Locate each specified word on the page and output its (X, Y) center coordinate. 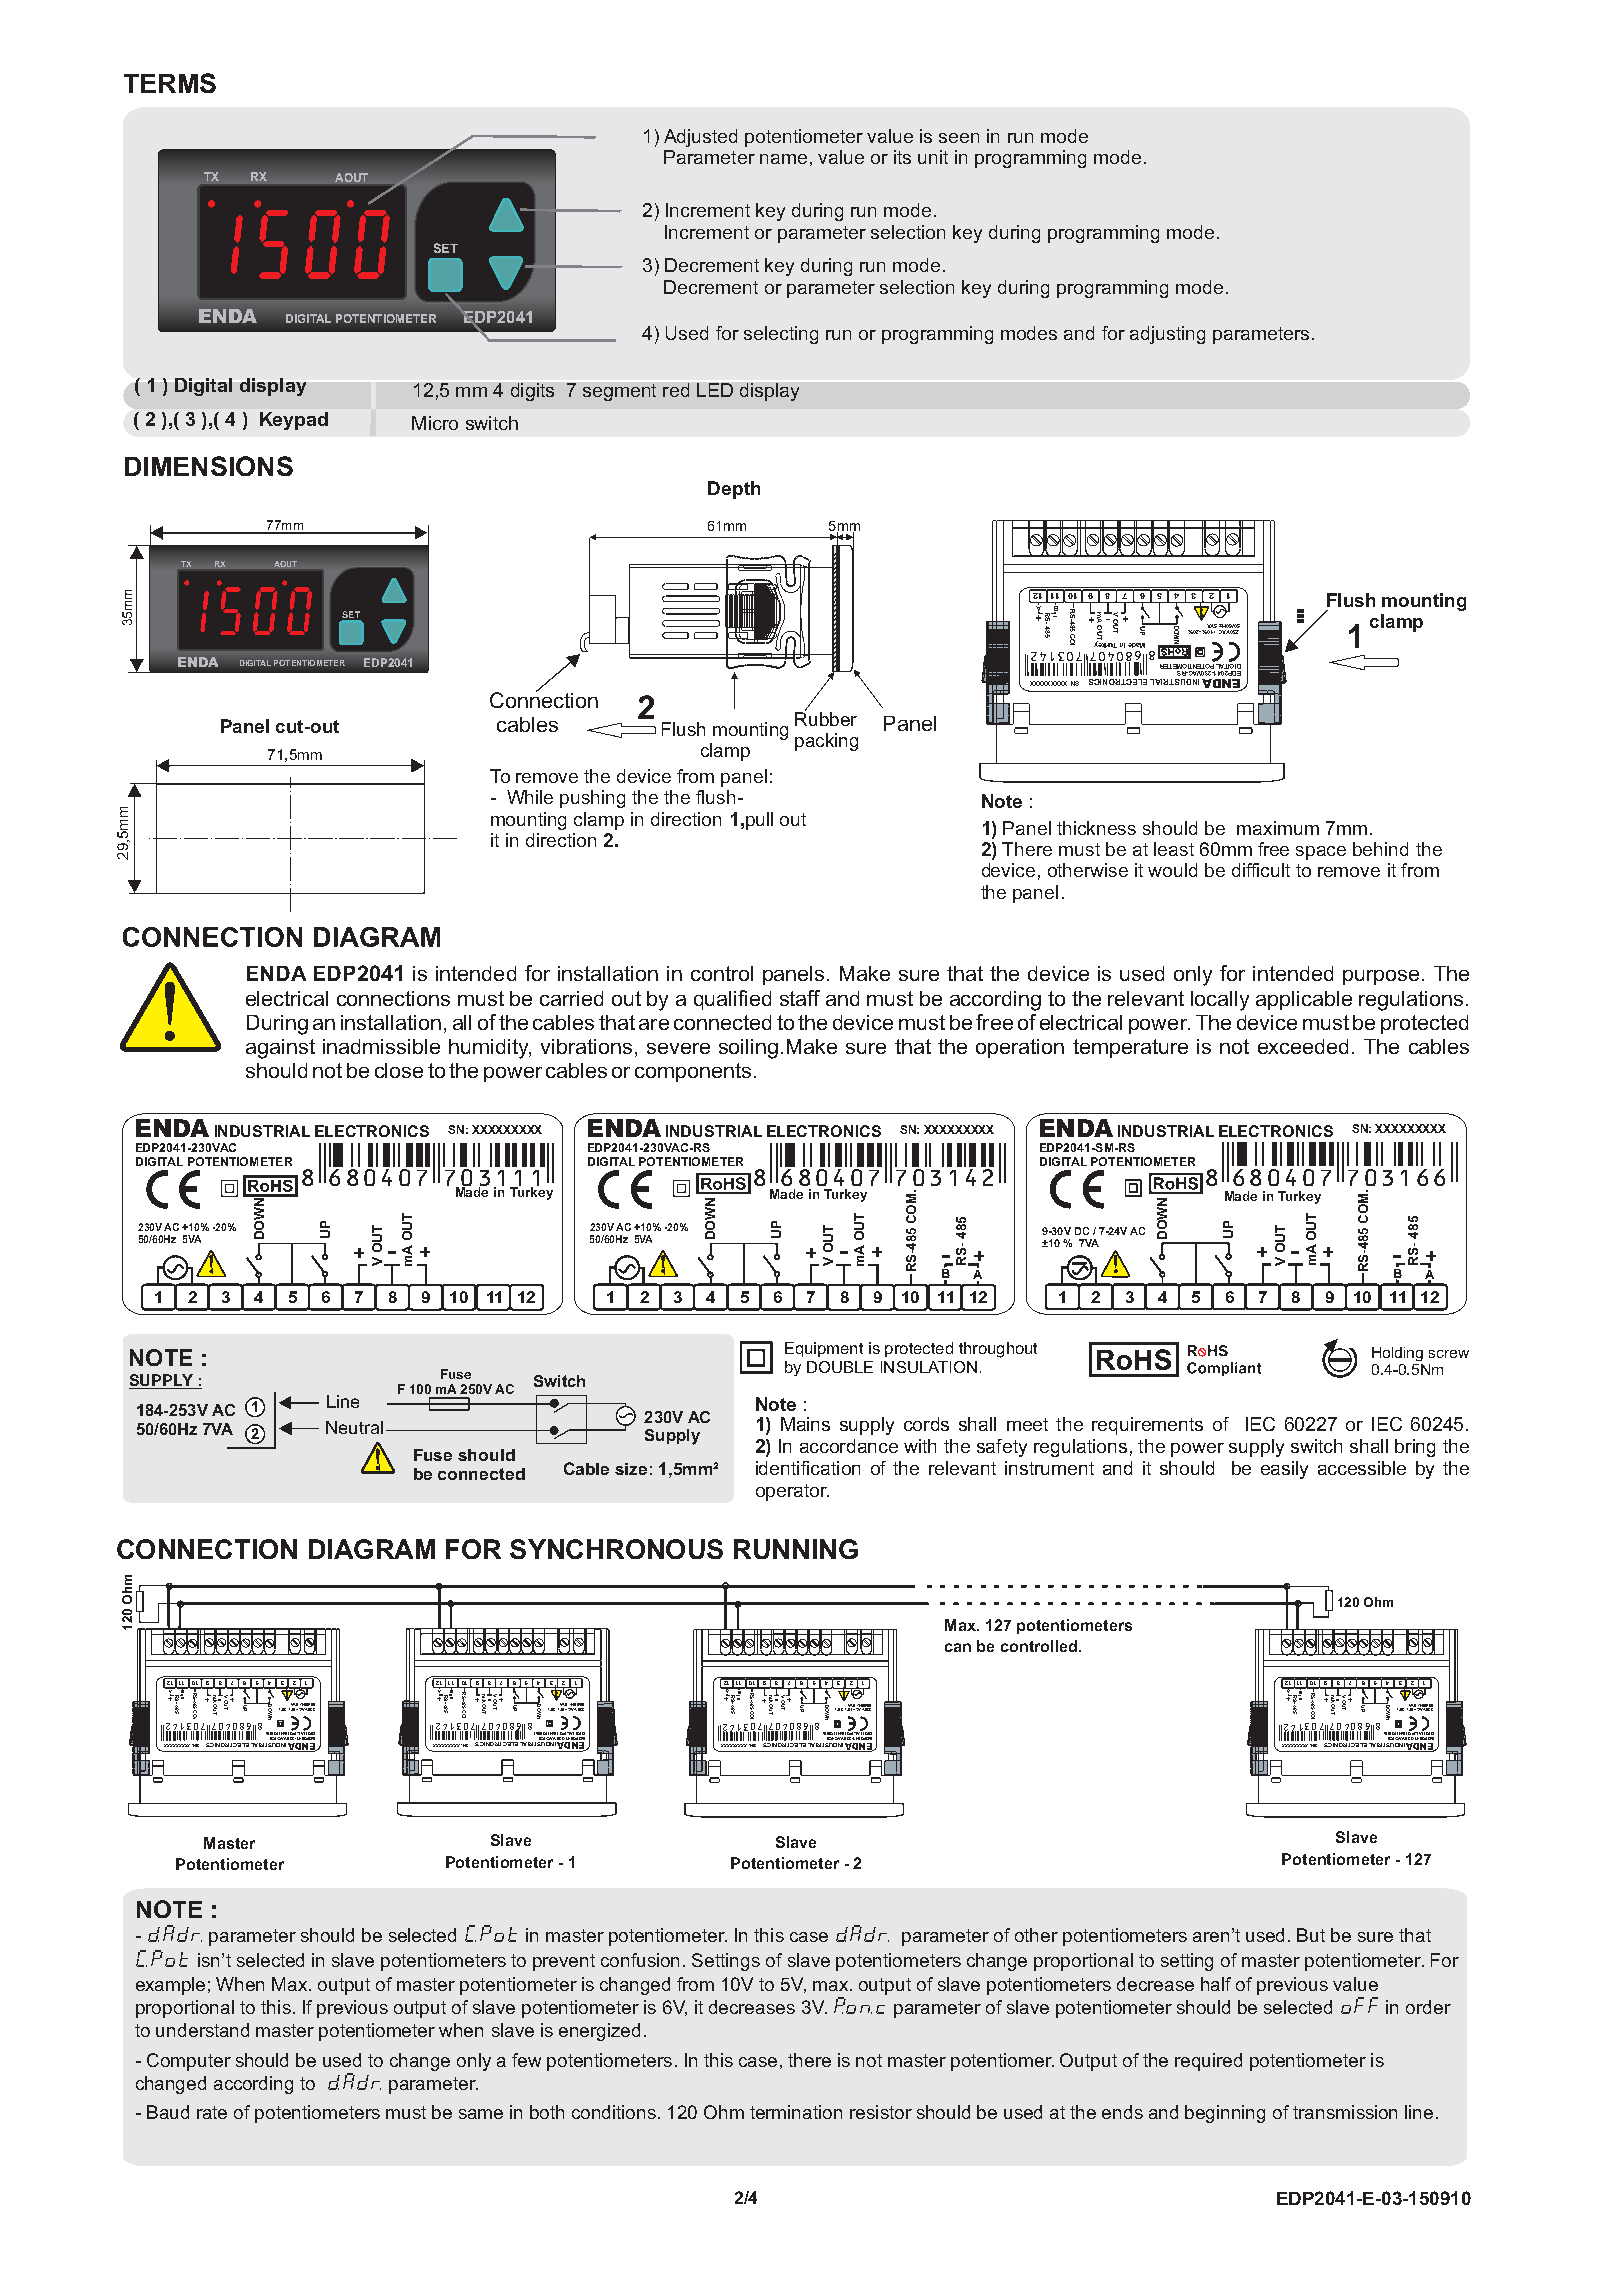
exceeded (1303, 1046)
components (693, 1072)
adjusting (1167, 335)
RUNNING (796, 1549)
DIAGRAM (372, 1549)
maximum (1278, 828)
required (1208, 2062)
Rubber (826, 717)
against (280, 1049)
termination (796, 2112)
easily (1284, 1470)
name (783, 159)
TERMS (170, 83)
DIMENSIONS (209, 466)
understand (202, 2030)
